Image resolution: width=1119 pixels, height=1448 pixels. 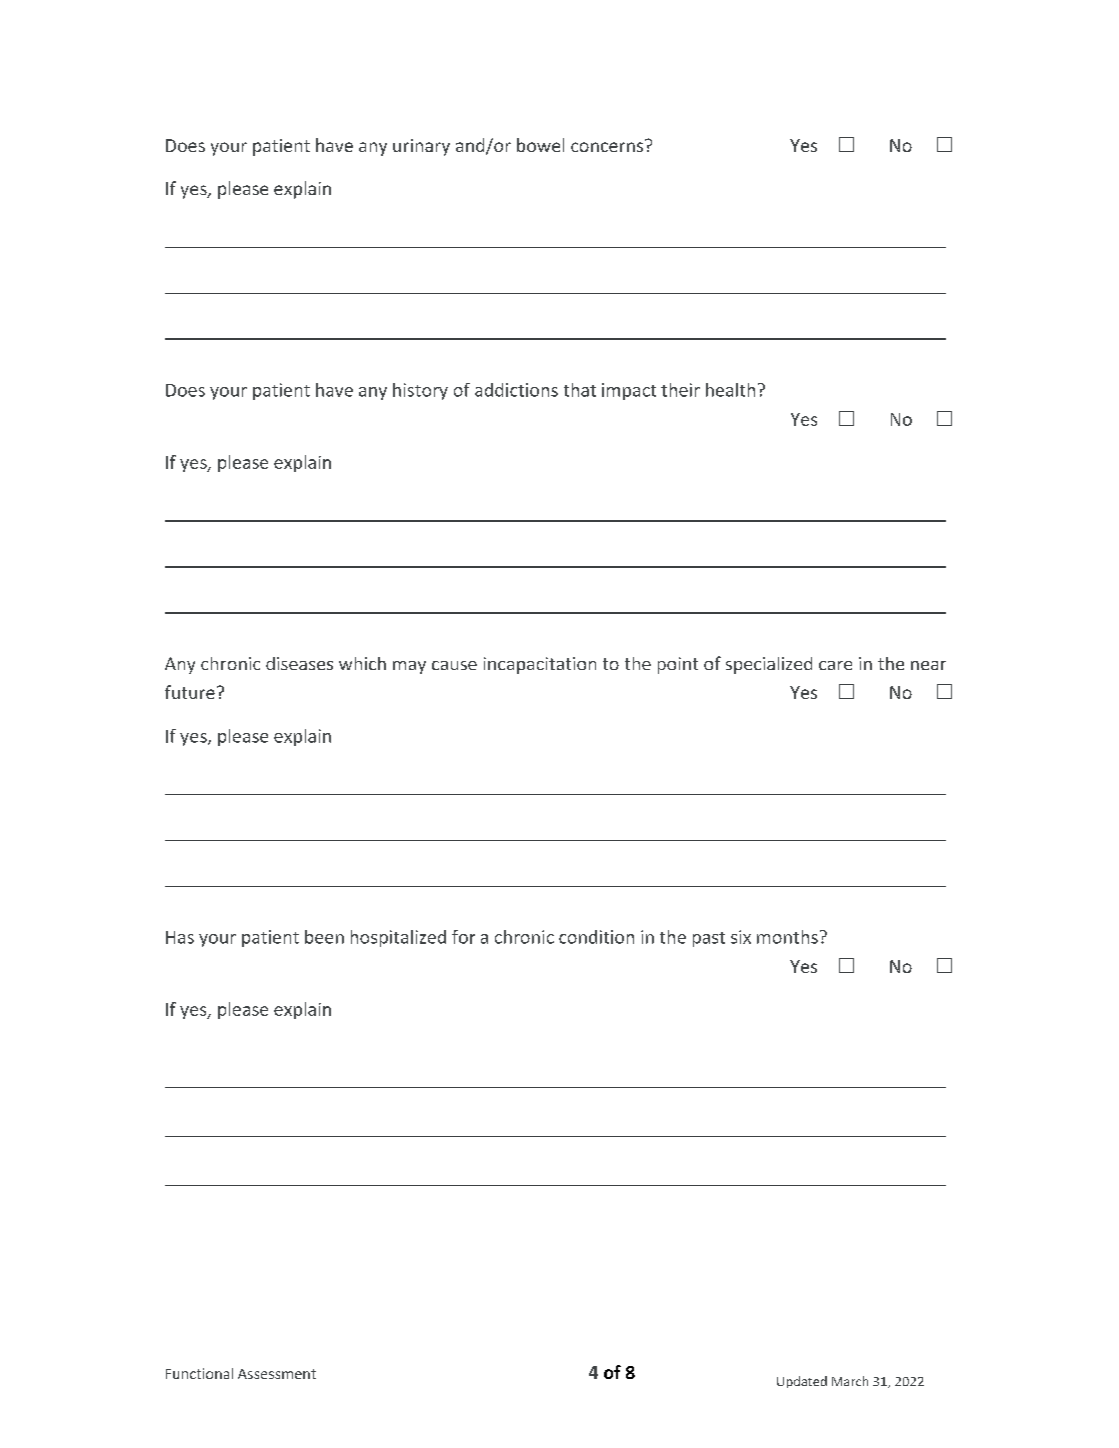 What do you see at coordinates (850, 1381) in the image?
I see `March` at bounding box center [850, 1381].
